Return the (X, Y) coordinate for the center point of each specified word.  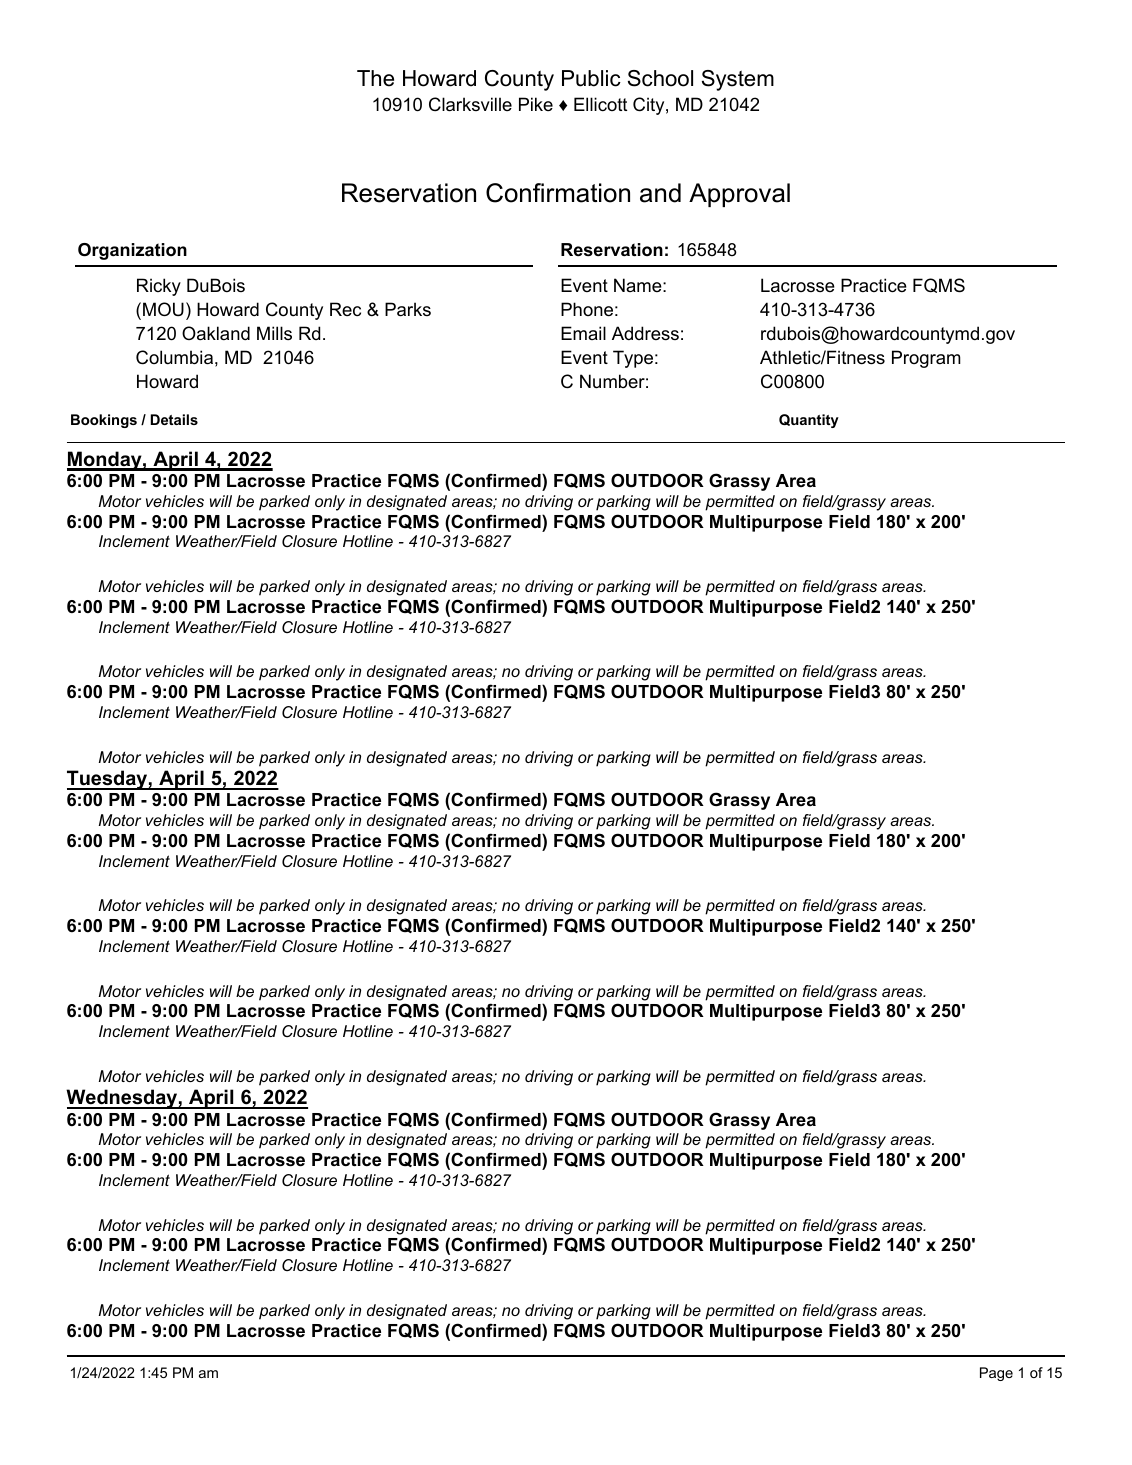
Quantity (809, 421)
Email (583, 333)
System (738, 80)
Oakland (216, 333)
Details (174, 419)
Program (926, 359)
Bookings (104, 421)
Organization (132, 251)
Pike (536, 104)
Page (996, 1374)
